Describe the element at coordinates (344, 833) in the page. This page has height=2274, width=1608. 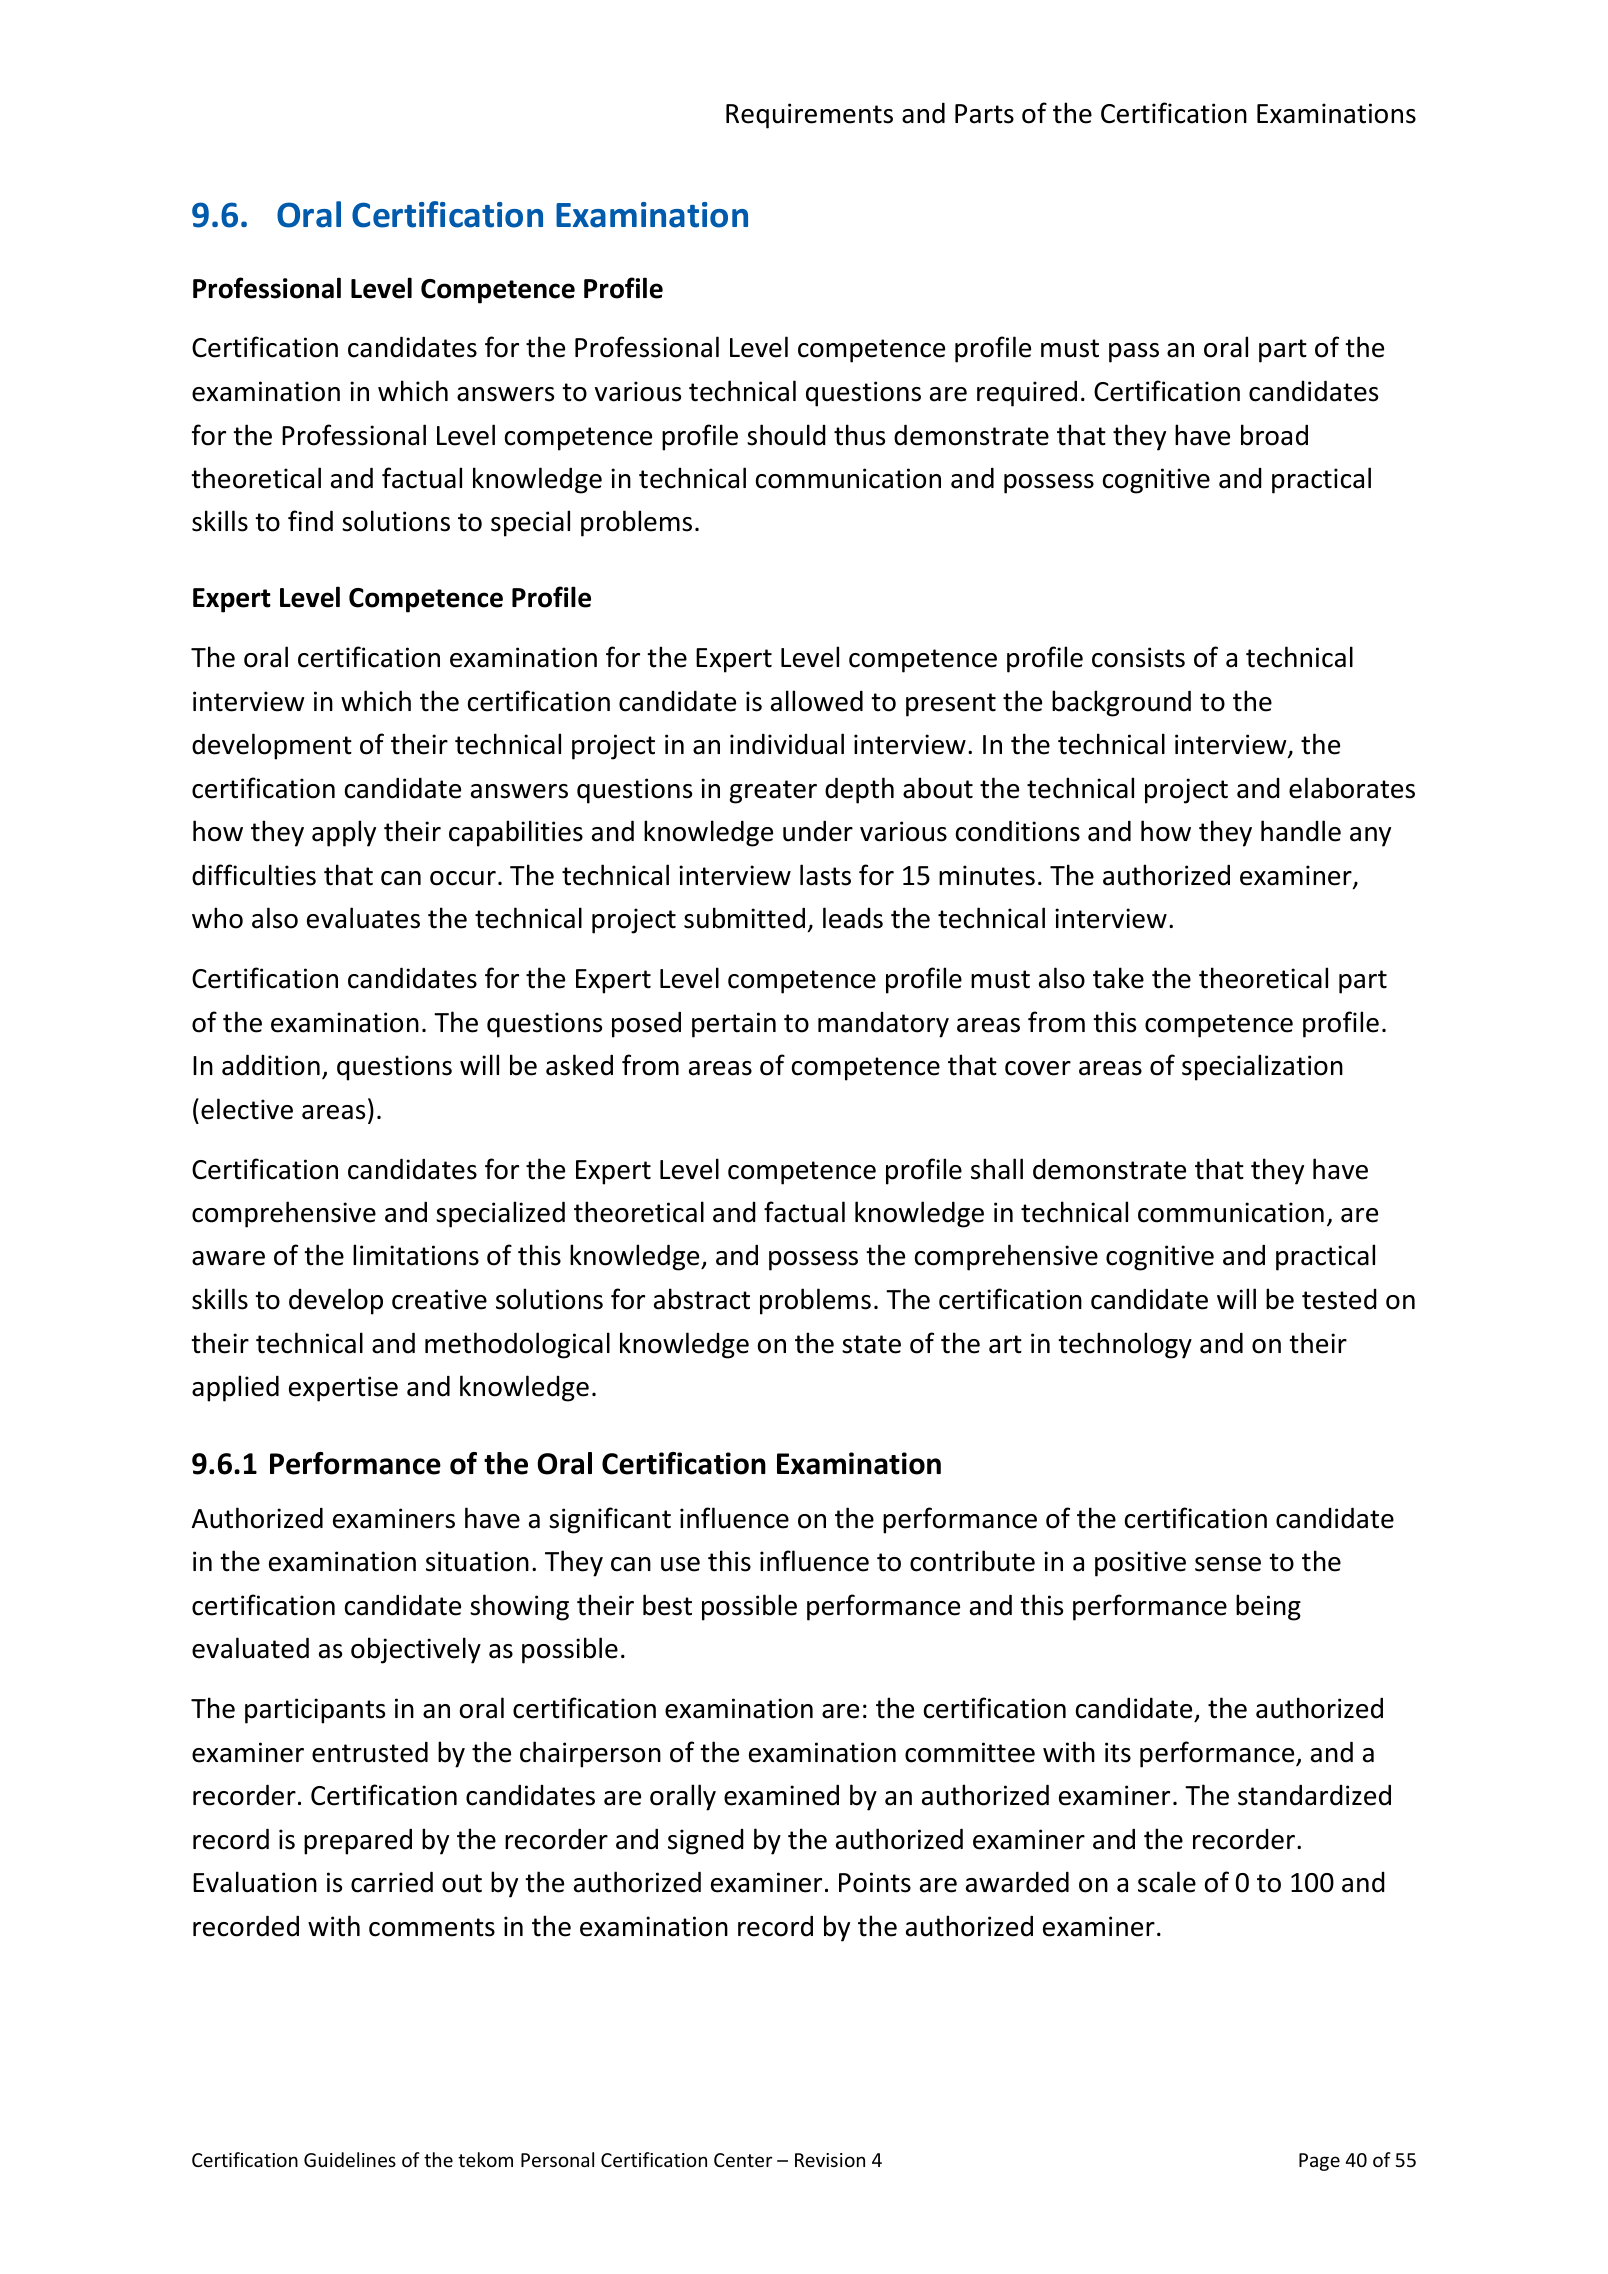
I see `apply` at that location.
